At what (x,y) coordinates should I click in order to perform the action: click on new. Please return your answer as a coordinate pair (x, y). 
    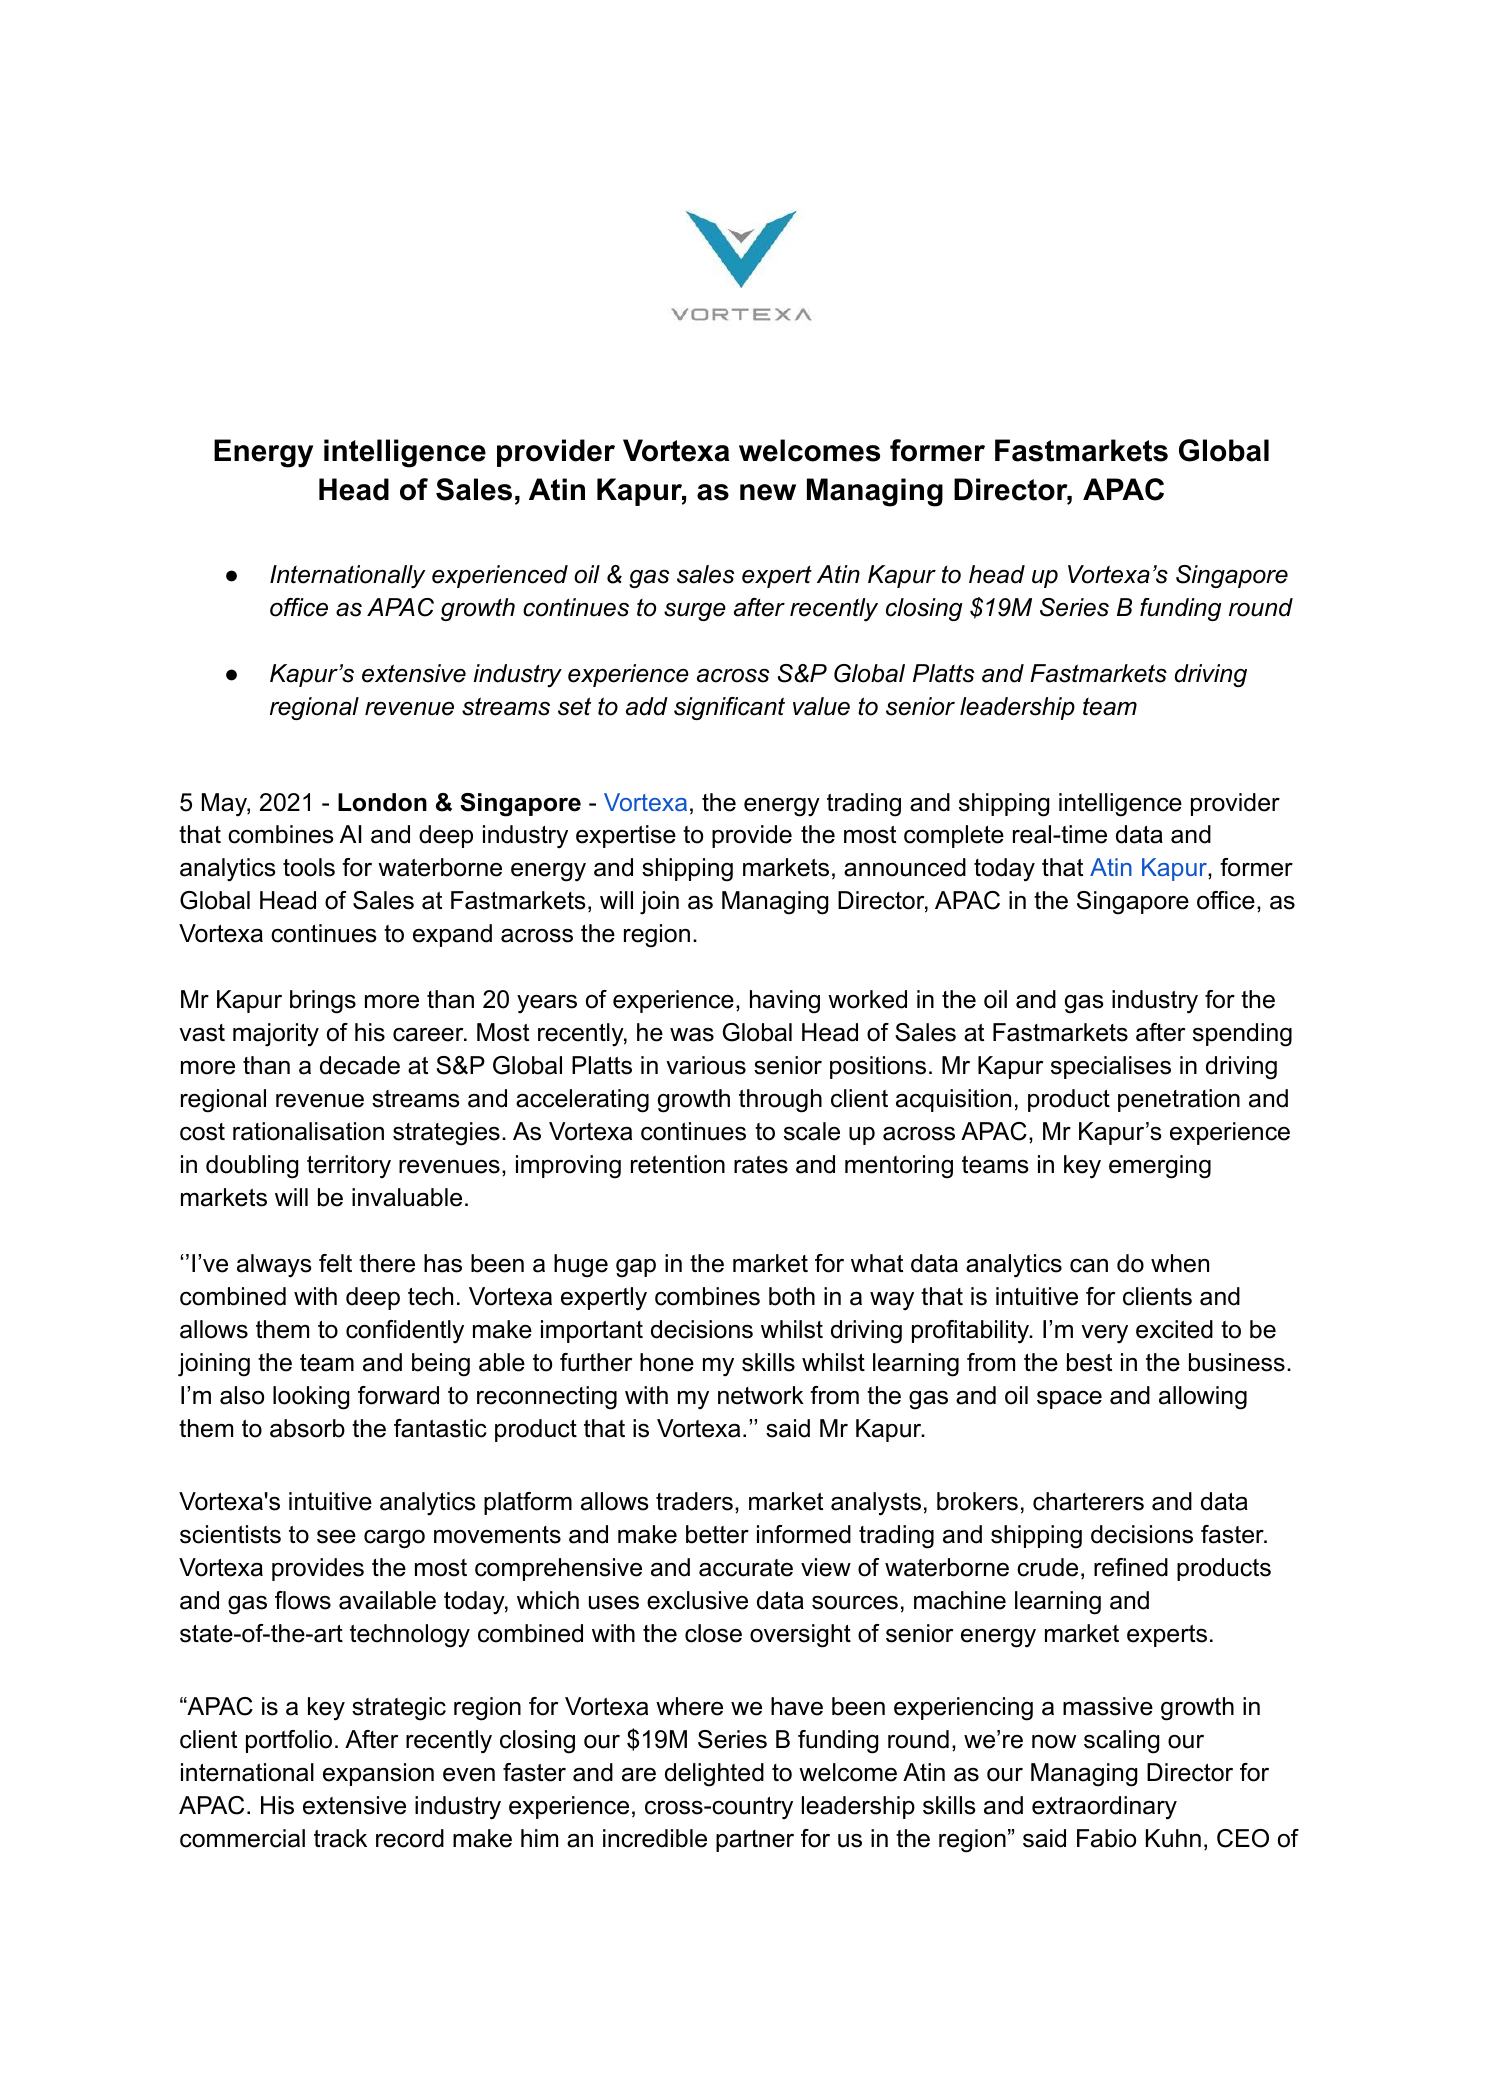
    Looking at the image, I should click on (768, 492).
